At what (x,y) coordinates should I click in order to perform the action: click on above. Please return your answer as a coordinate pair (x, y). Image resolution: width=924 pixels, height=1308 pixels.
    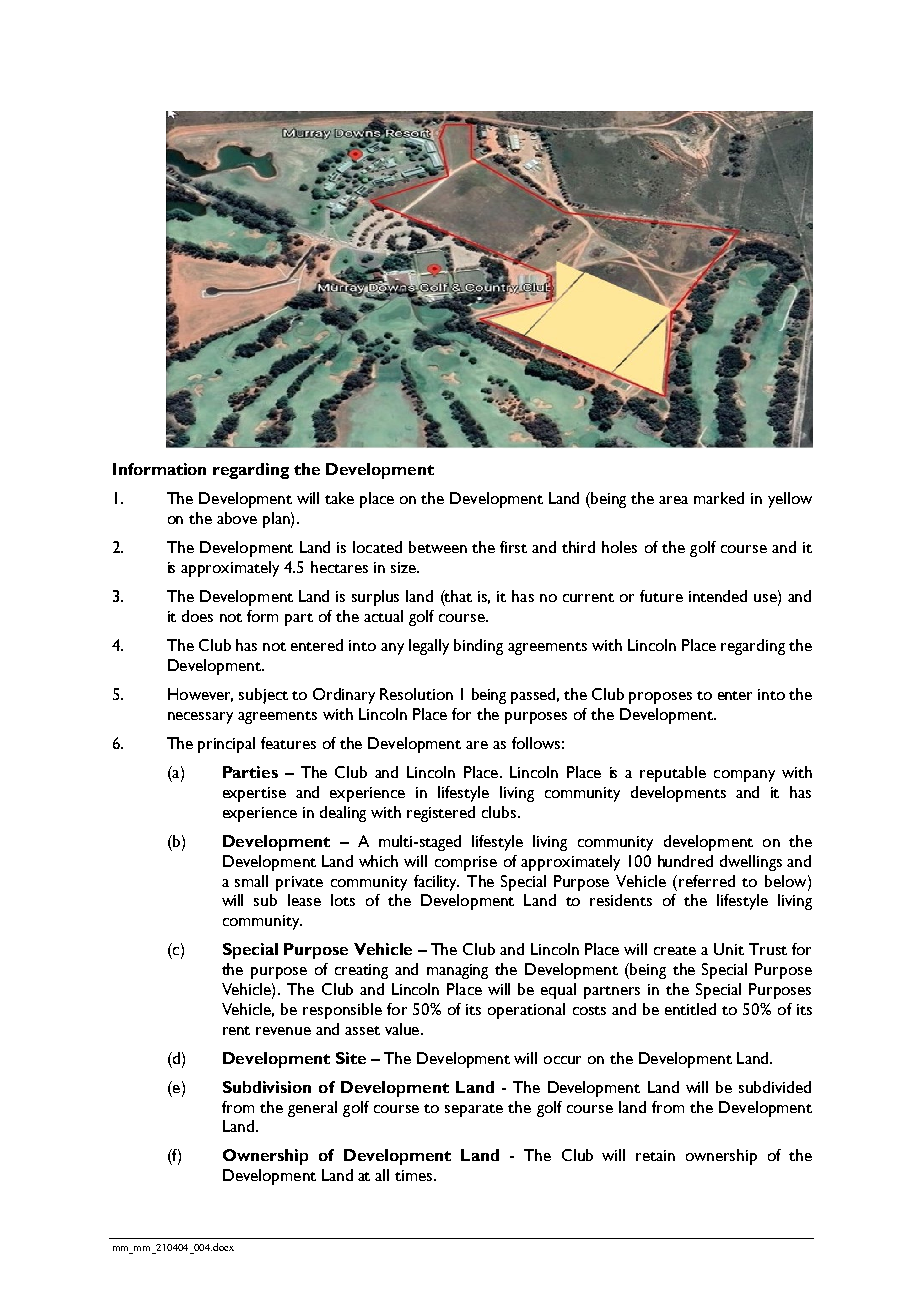
    Looking at the image, I should click on (237, 518).
